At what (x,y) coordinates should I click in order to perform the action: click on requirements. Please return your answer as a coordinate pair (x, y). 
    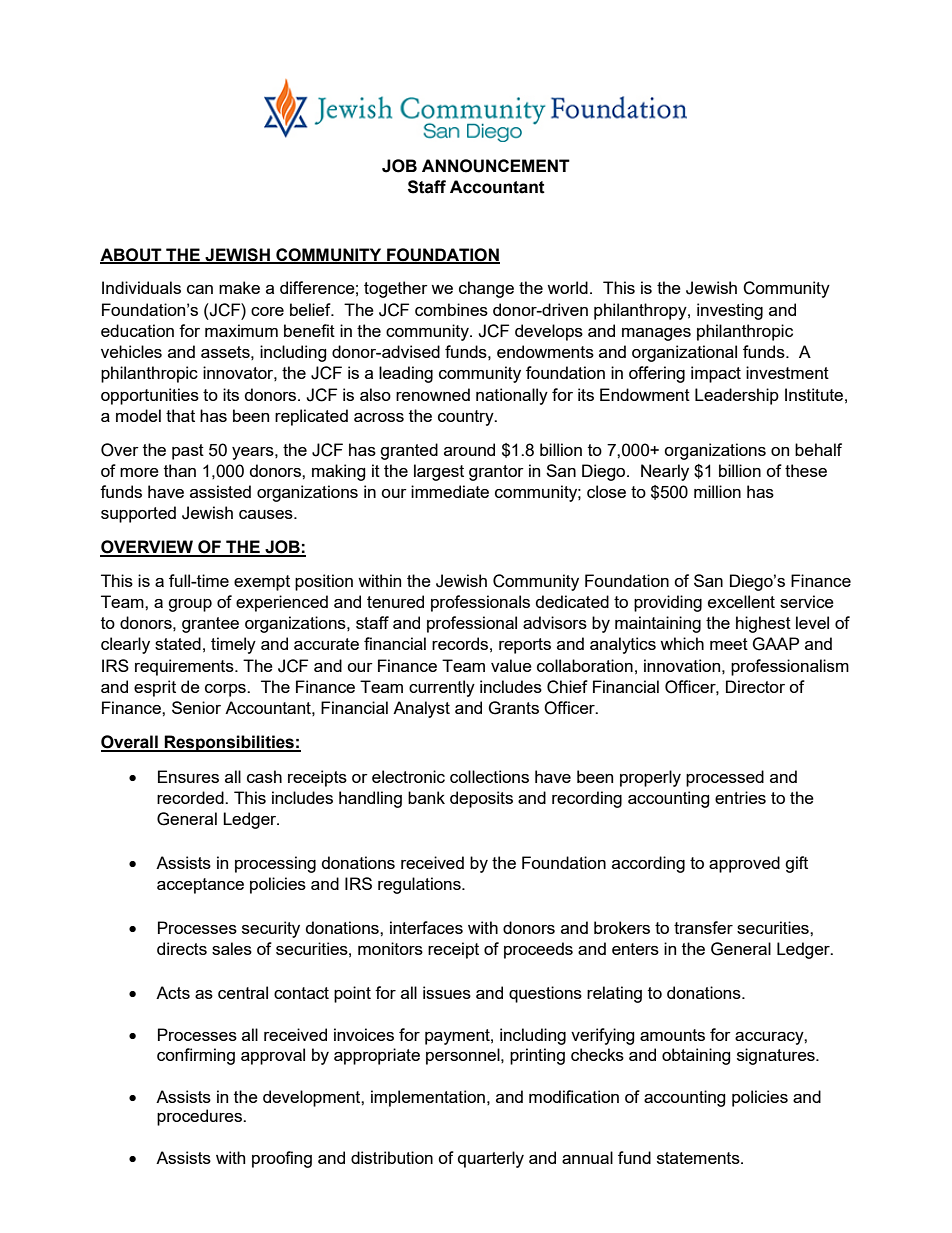
    Looking at the image, I should click on (185, 667).
